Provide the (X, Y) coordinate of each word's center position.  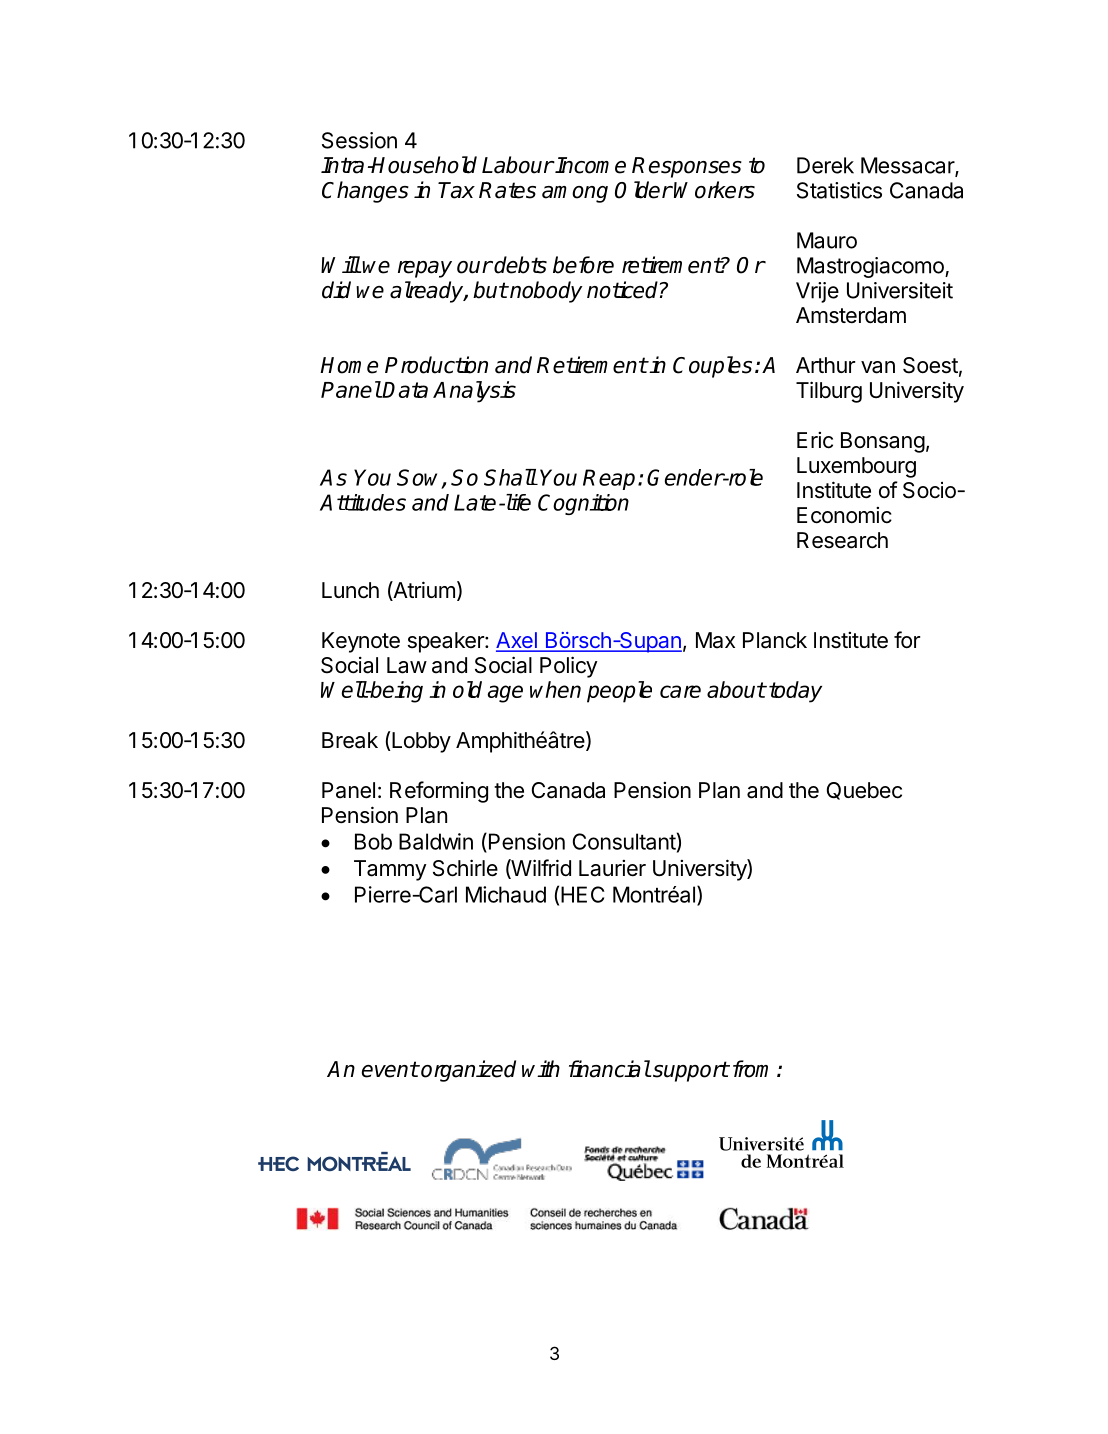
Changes (365, 192)
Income (590, 165)
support (690, 1071)
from (750, 1069)
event (390, 1069)
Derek (825, 165)
